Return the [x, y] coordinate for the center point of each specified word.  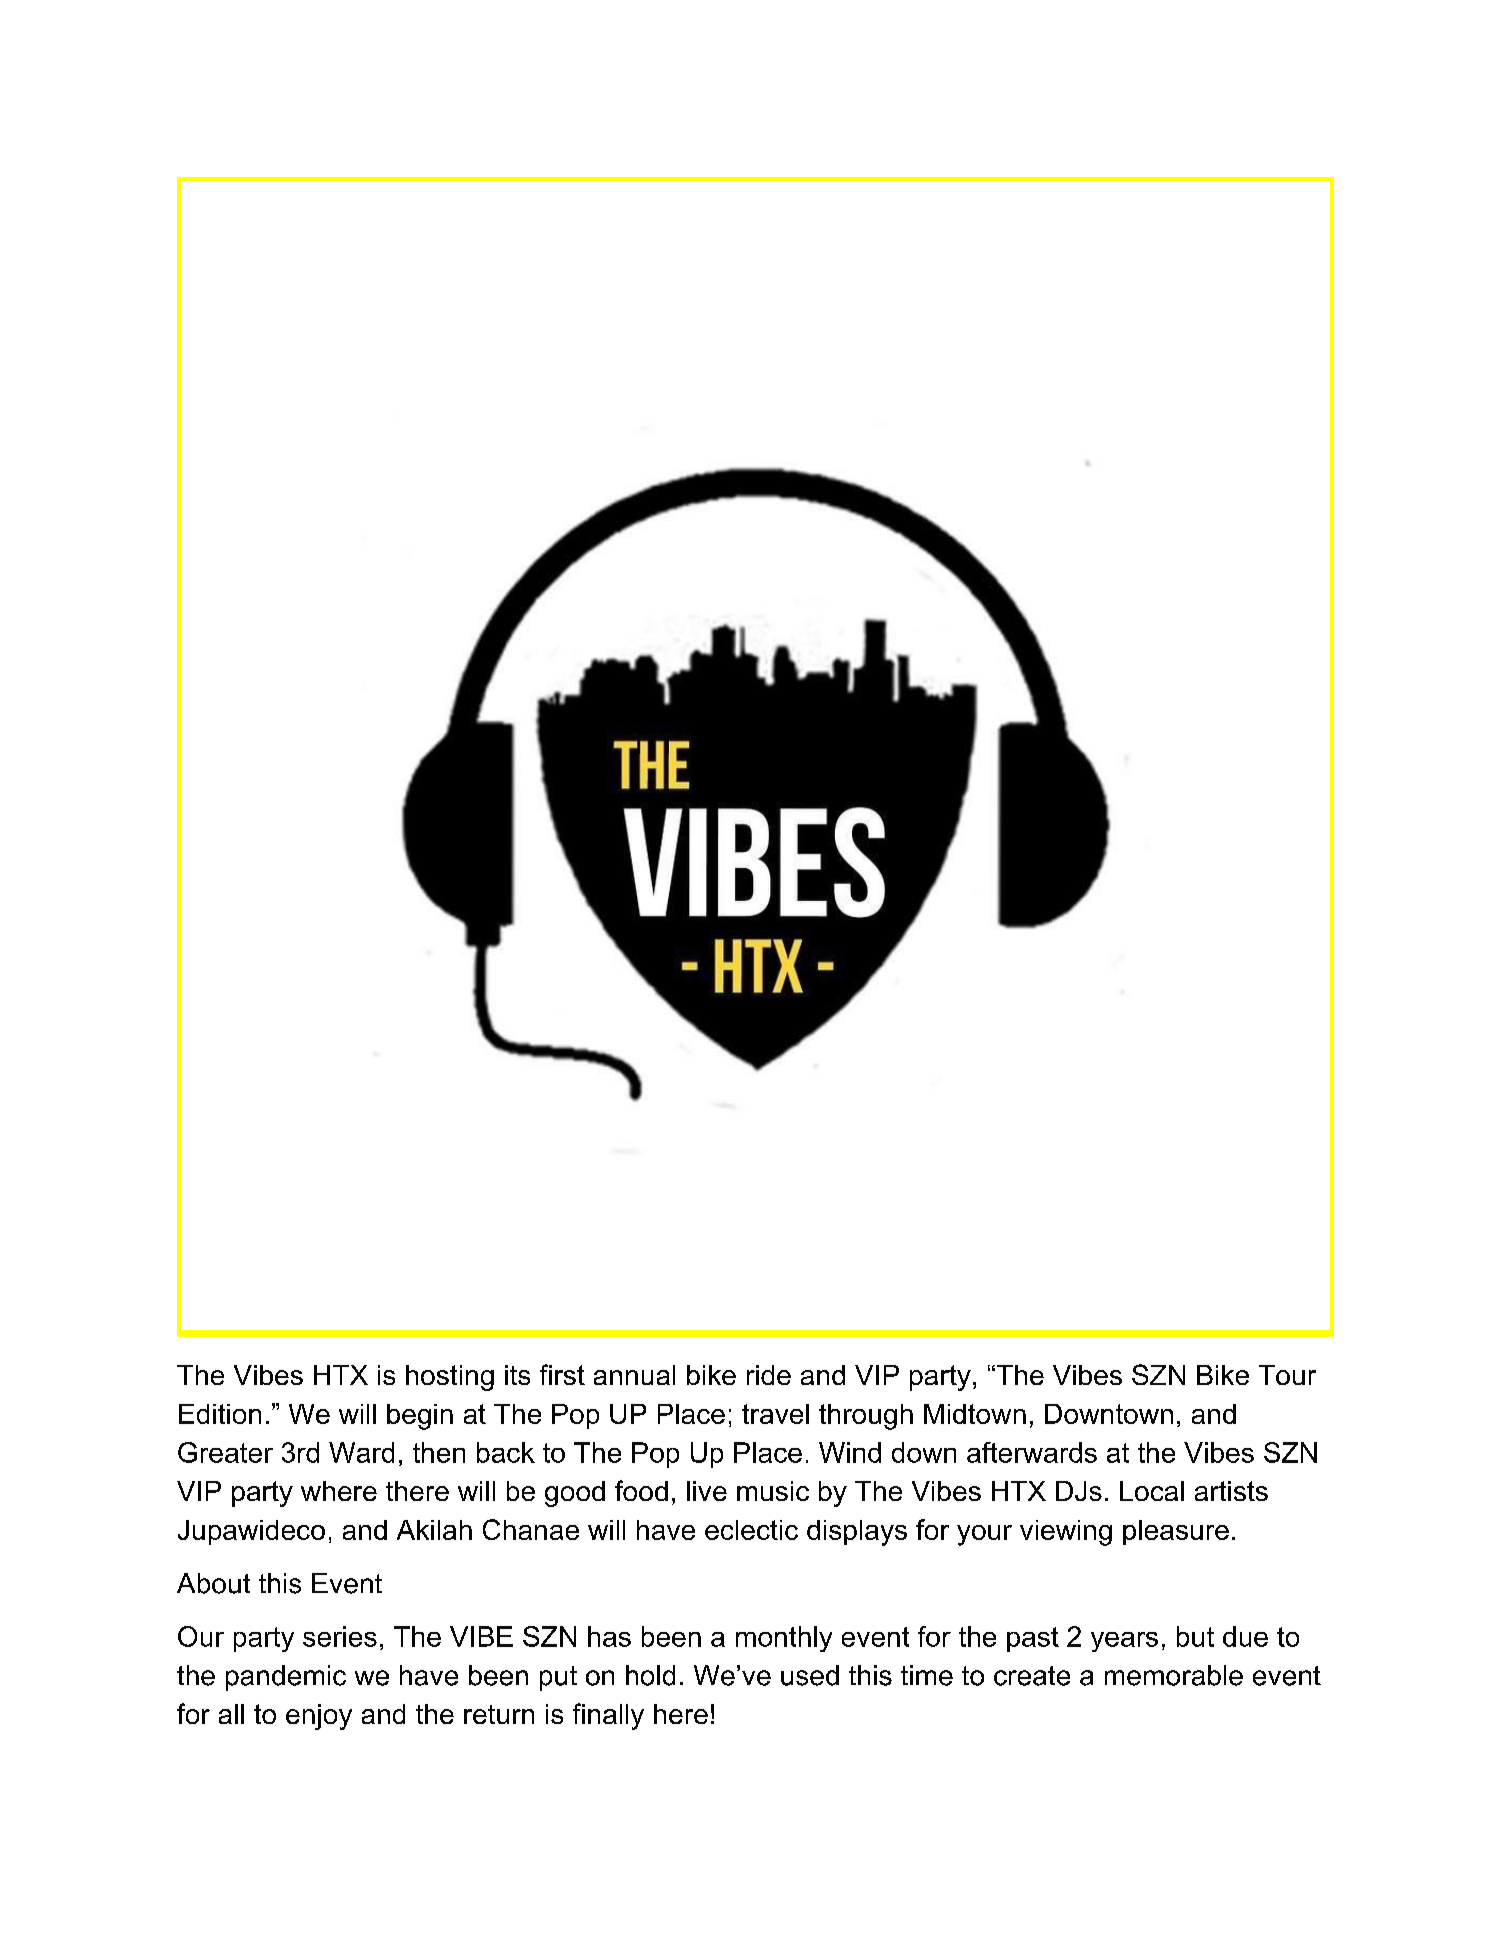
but [1195, 1636]
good [575, 1494]
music [773, 1491]
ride [769, 1375]
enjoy [319, 1717]
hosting [450, 1378]
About [213, 1583]
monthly [784, 1639]
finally [608, 1716]
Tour [1287, 1375]
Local [1152, 1491]
